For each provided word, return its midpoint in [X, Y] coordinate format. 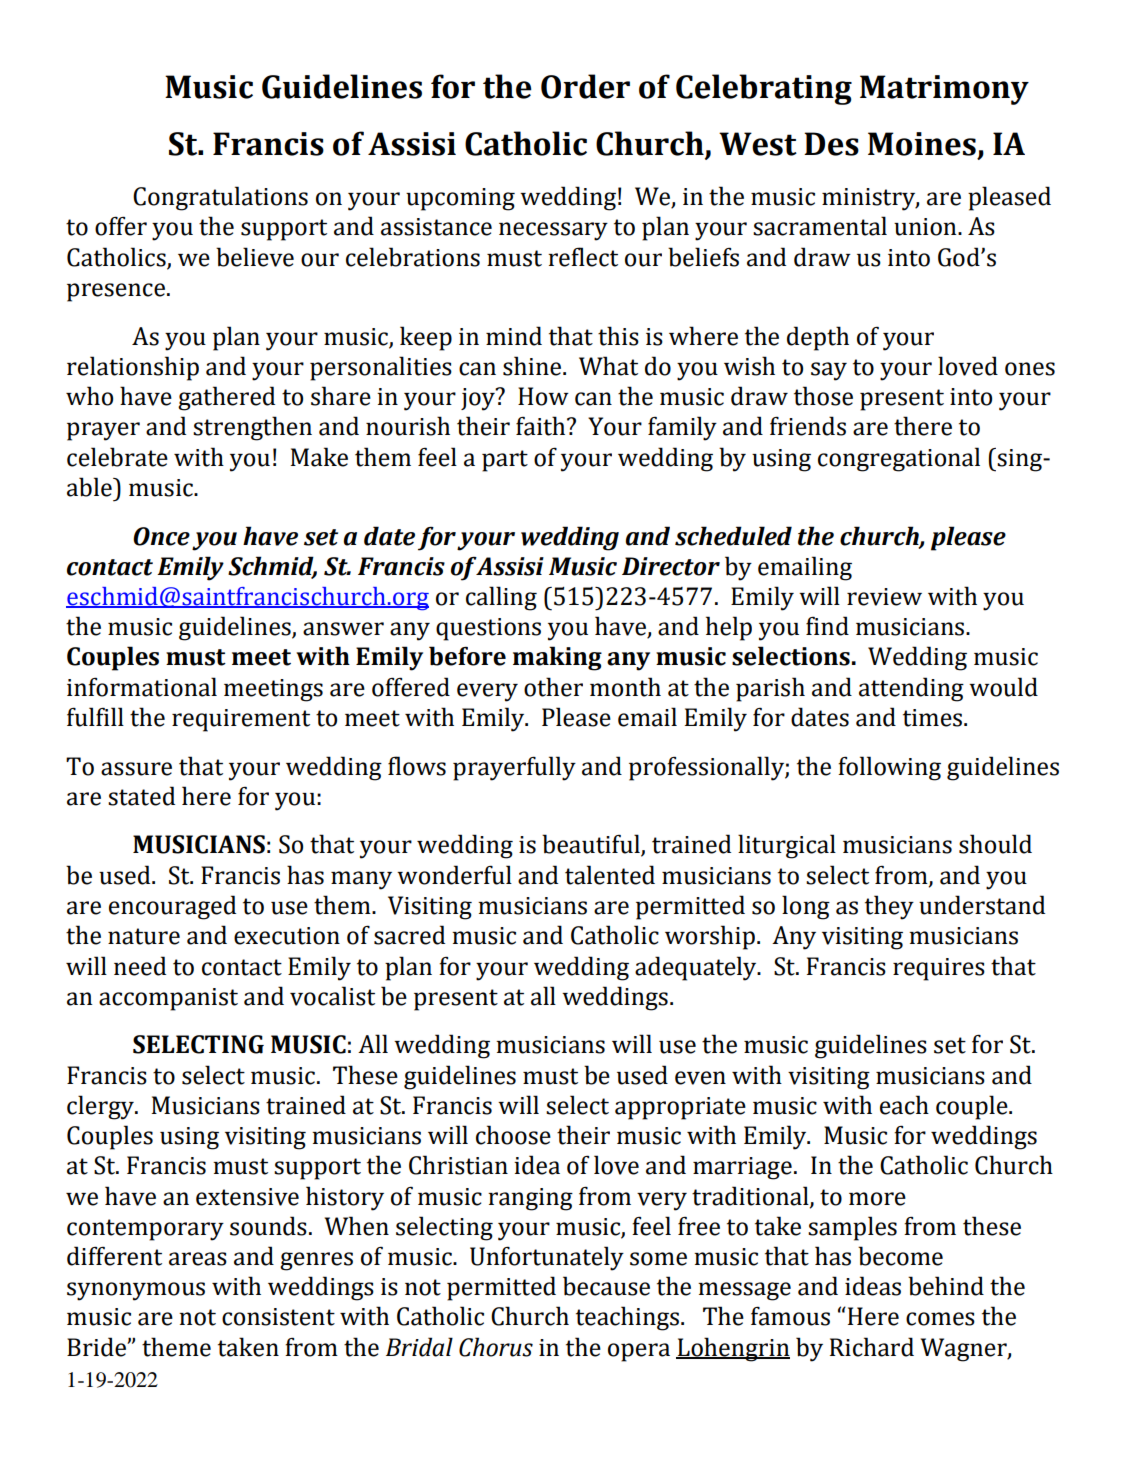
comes [940, 1319]
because [606, 1286]
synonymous [136, 1291]
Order [585, 86]
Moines [922, 144]
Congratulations [220, 198]
